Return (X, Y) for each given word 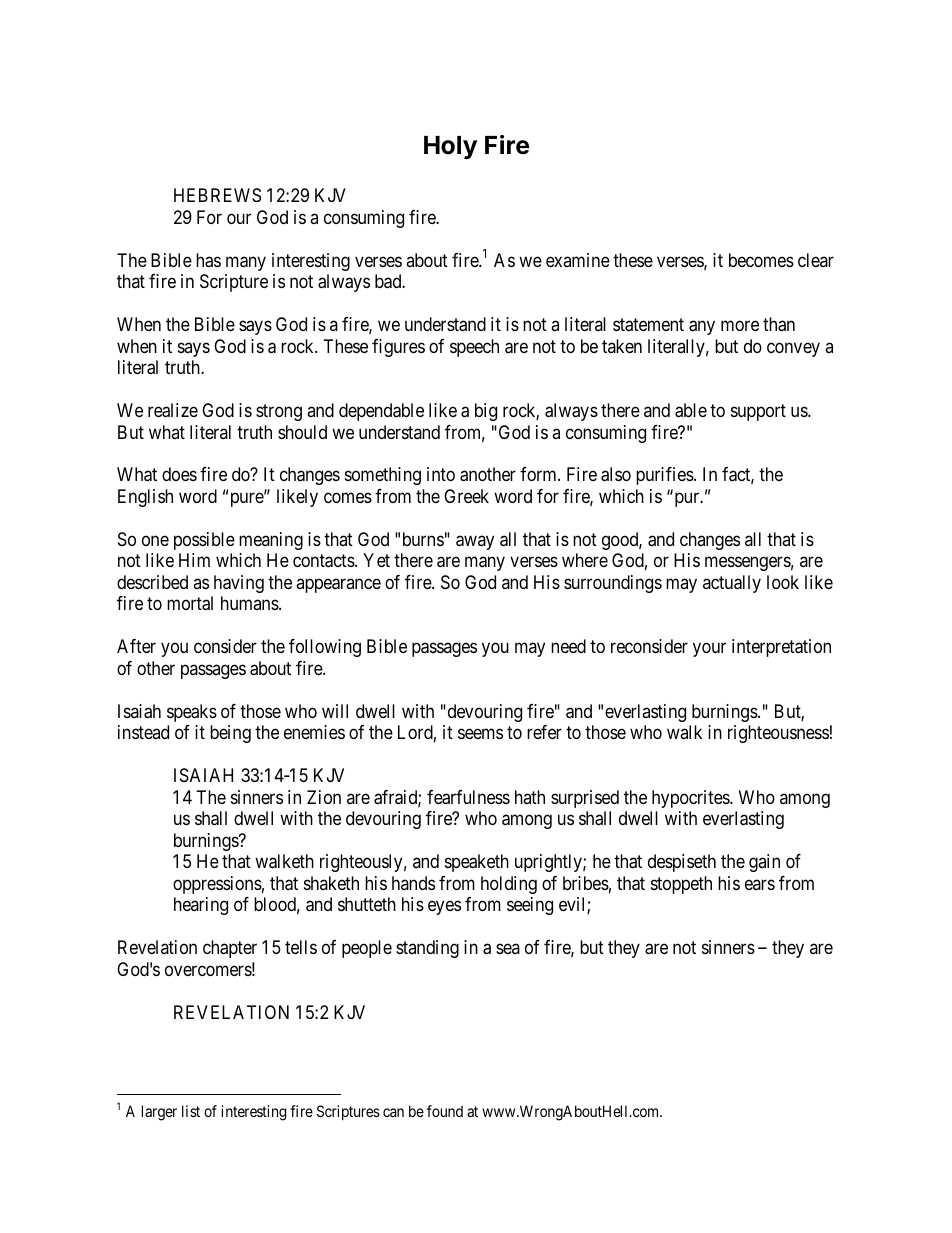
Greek (466, 496)
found (445, 1111)
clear (816, 260)
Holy (450, 147)
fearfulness (468, 797)
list (191, 1111)
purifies (665, 476)
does (179, 474)
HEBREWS (217, 195)
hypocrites (691, 799)
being (230, 734)
